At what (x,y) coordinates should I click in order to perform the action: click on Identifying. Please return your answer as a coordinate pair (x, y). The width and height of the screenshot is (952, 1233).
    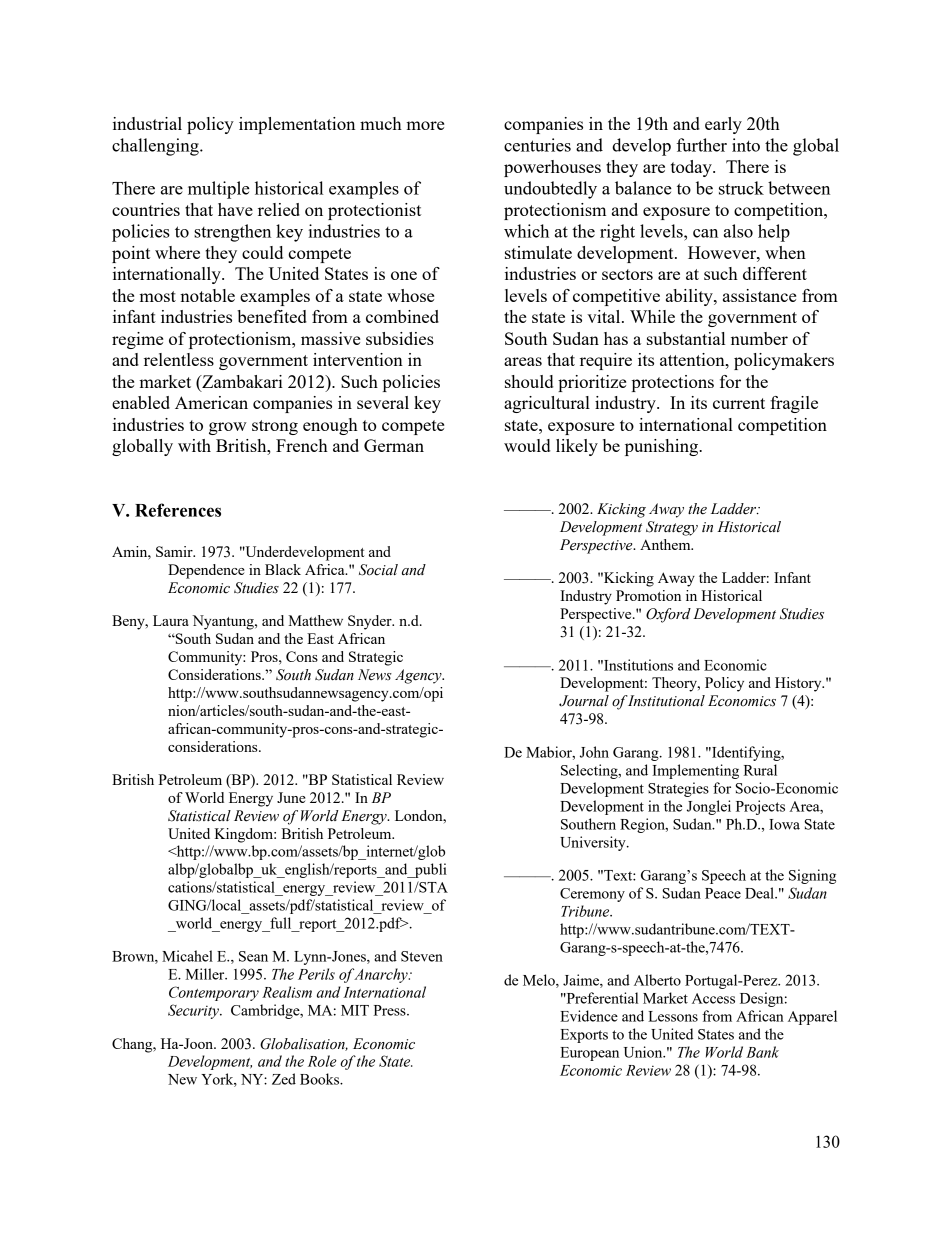
    Looking at the image, I should click on (746, 753).
